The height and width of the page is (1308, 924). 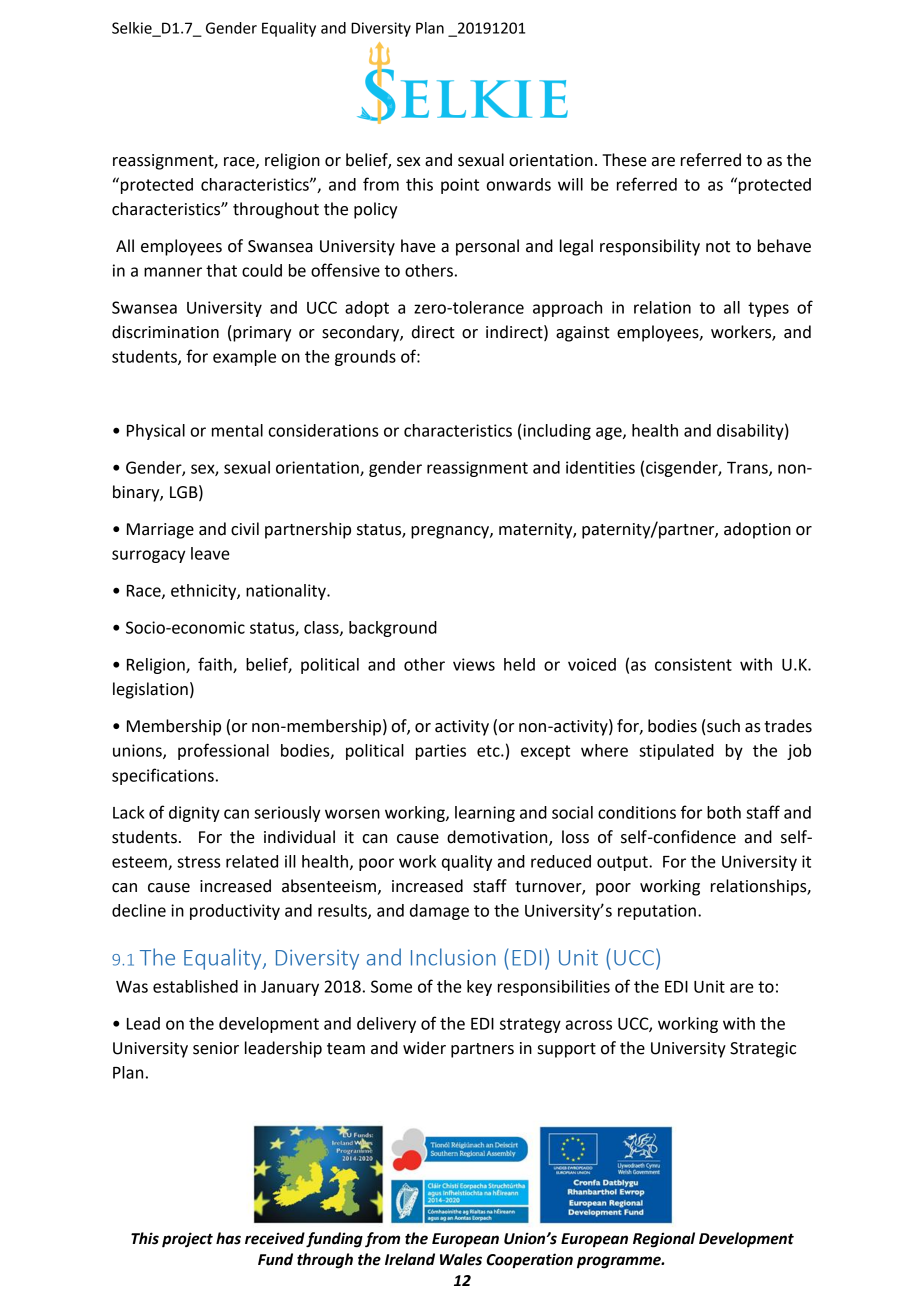 I want to click on not, so click(x=718, y=247).
